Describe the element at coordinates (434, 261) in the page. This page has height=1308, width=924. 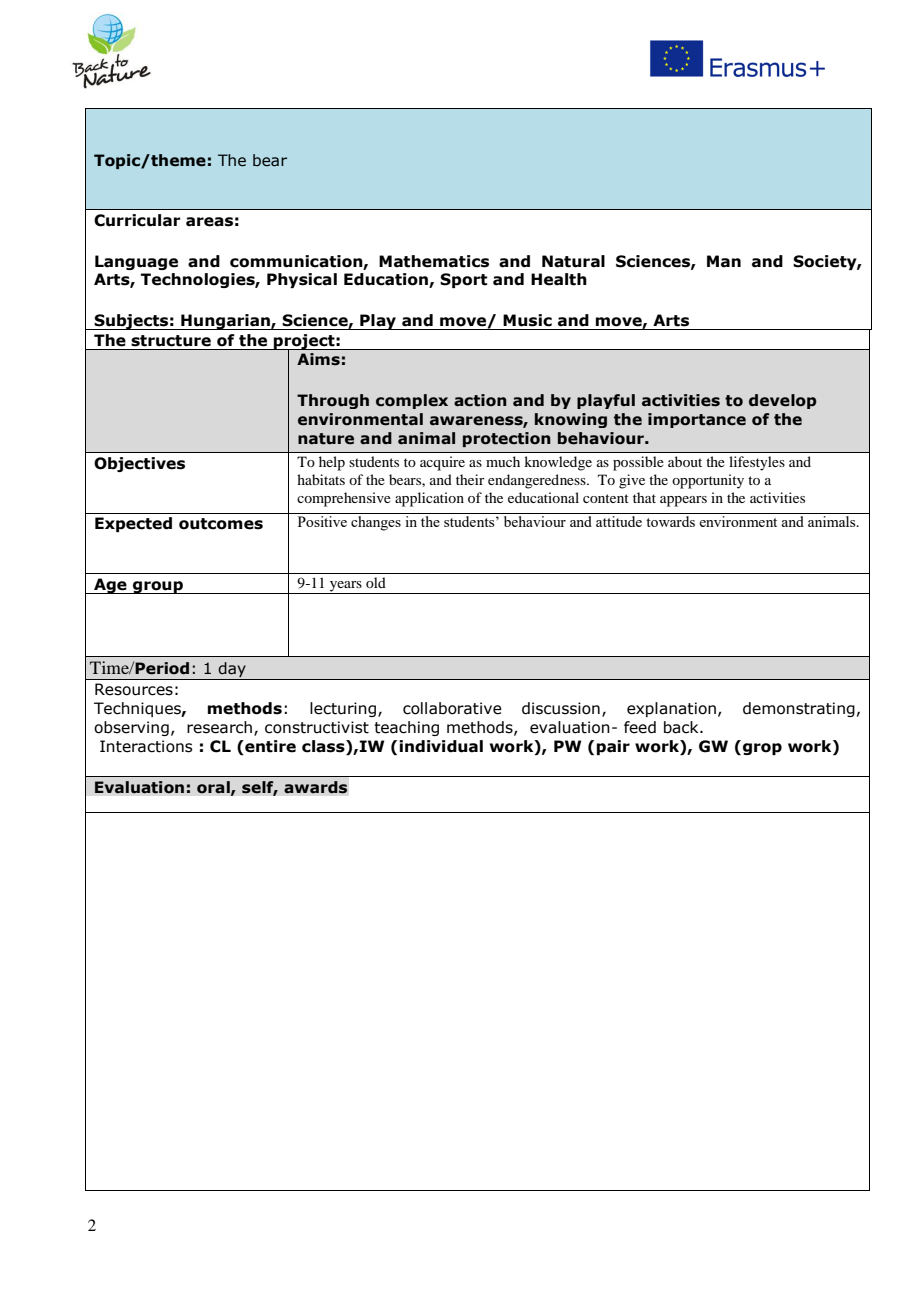
I see `Mathematics` at that location.
